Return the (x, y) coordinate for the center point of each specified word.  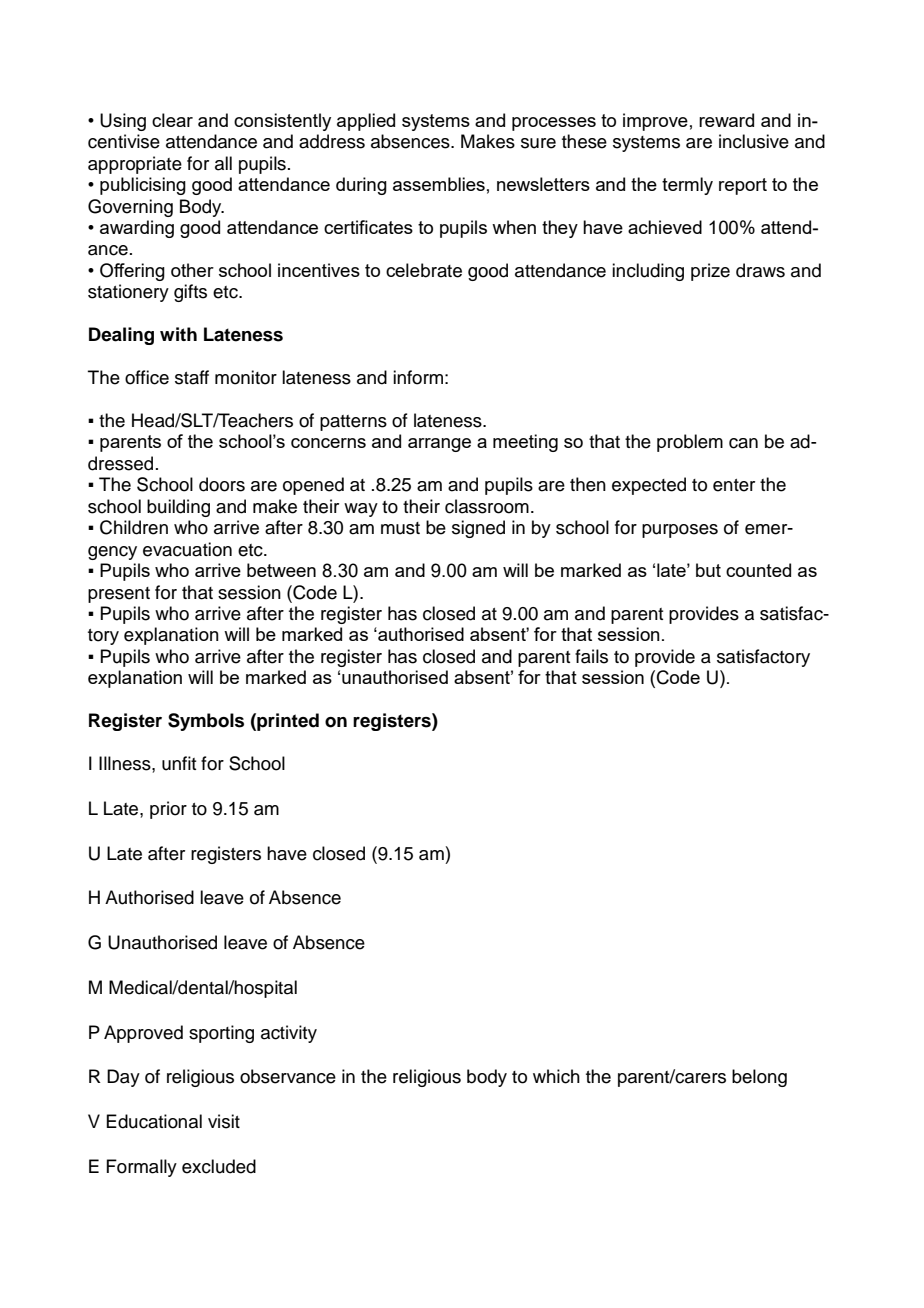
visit (224, 1121)
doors (222, 484)
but (708, 570)
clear (172, 120)
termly (687, 186)
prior (168, 810)
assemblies (439, 184)
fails (591, 656)
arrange (439, 445)
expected (649, 486)
